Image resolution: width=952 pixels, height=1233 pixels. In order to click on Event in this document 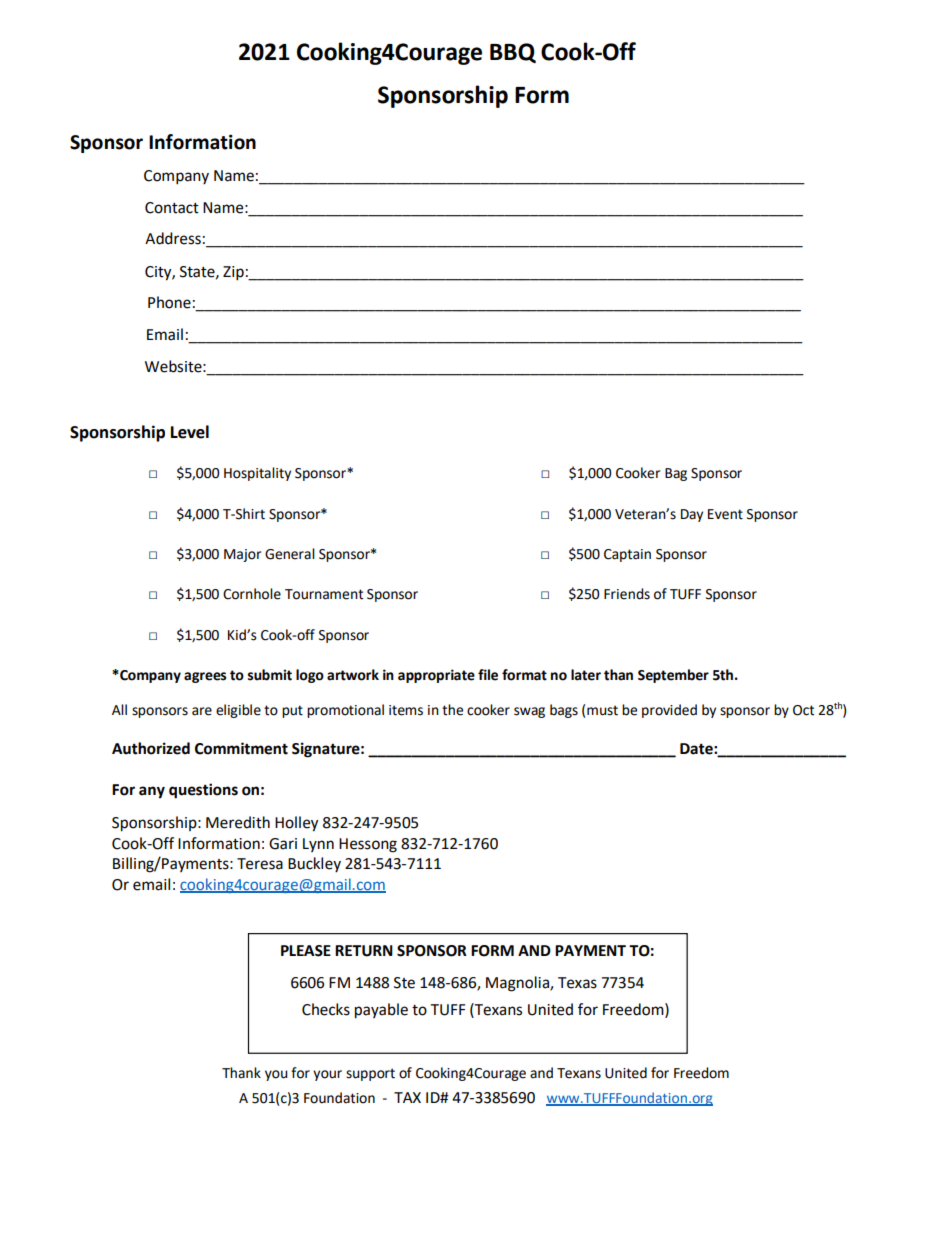, I will do `click(725, 514)`.
